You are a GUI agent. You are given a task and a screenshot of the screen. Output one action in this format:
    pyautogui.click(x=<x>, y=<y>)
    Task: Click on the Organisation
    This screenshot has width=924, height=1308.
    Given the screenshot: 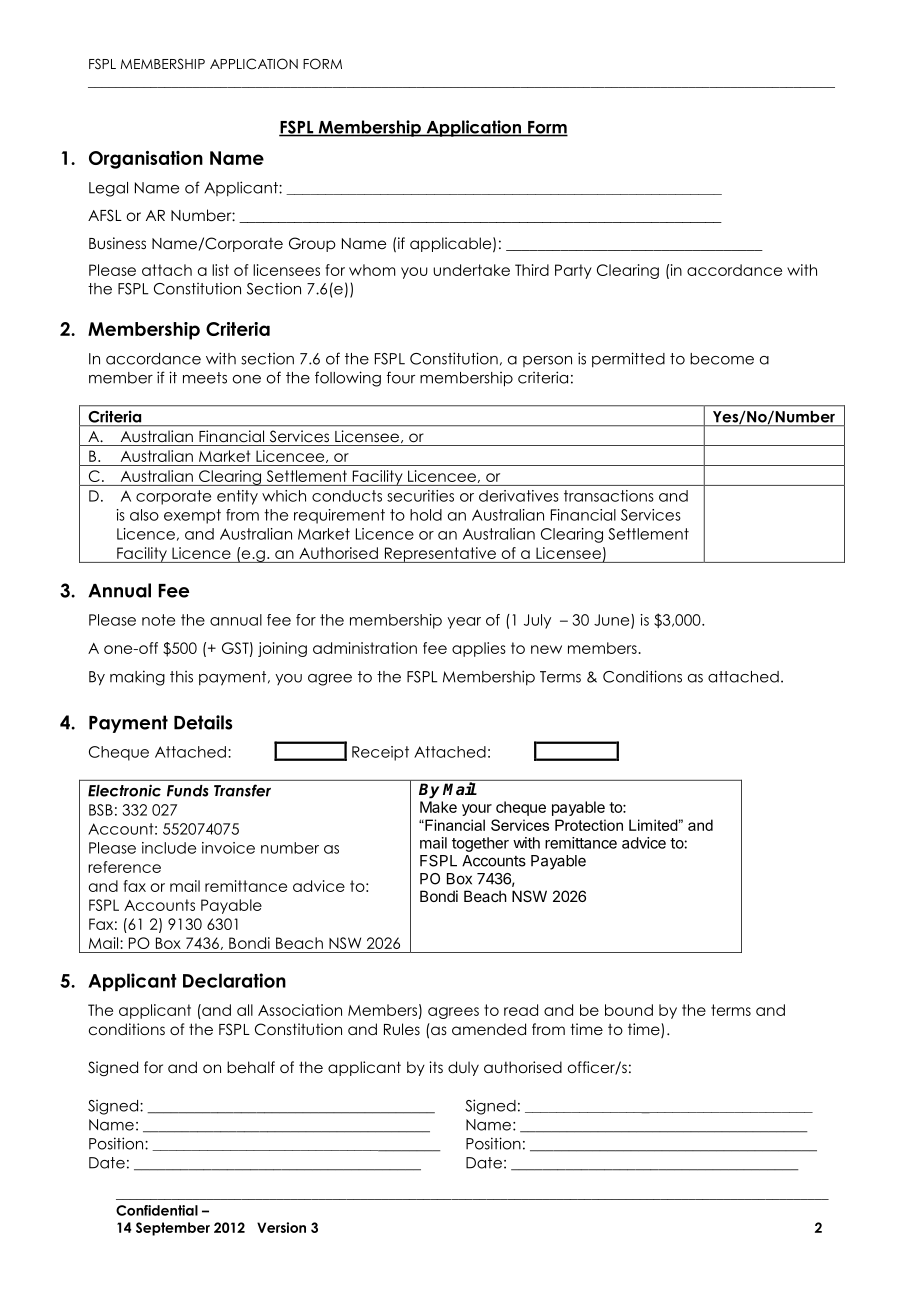 What is the action you would take?
    pyautogui.click(x=146, y=160)
